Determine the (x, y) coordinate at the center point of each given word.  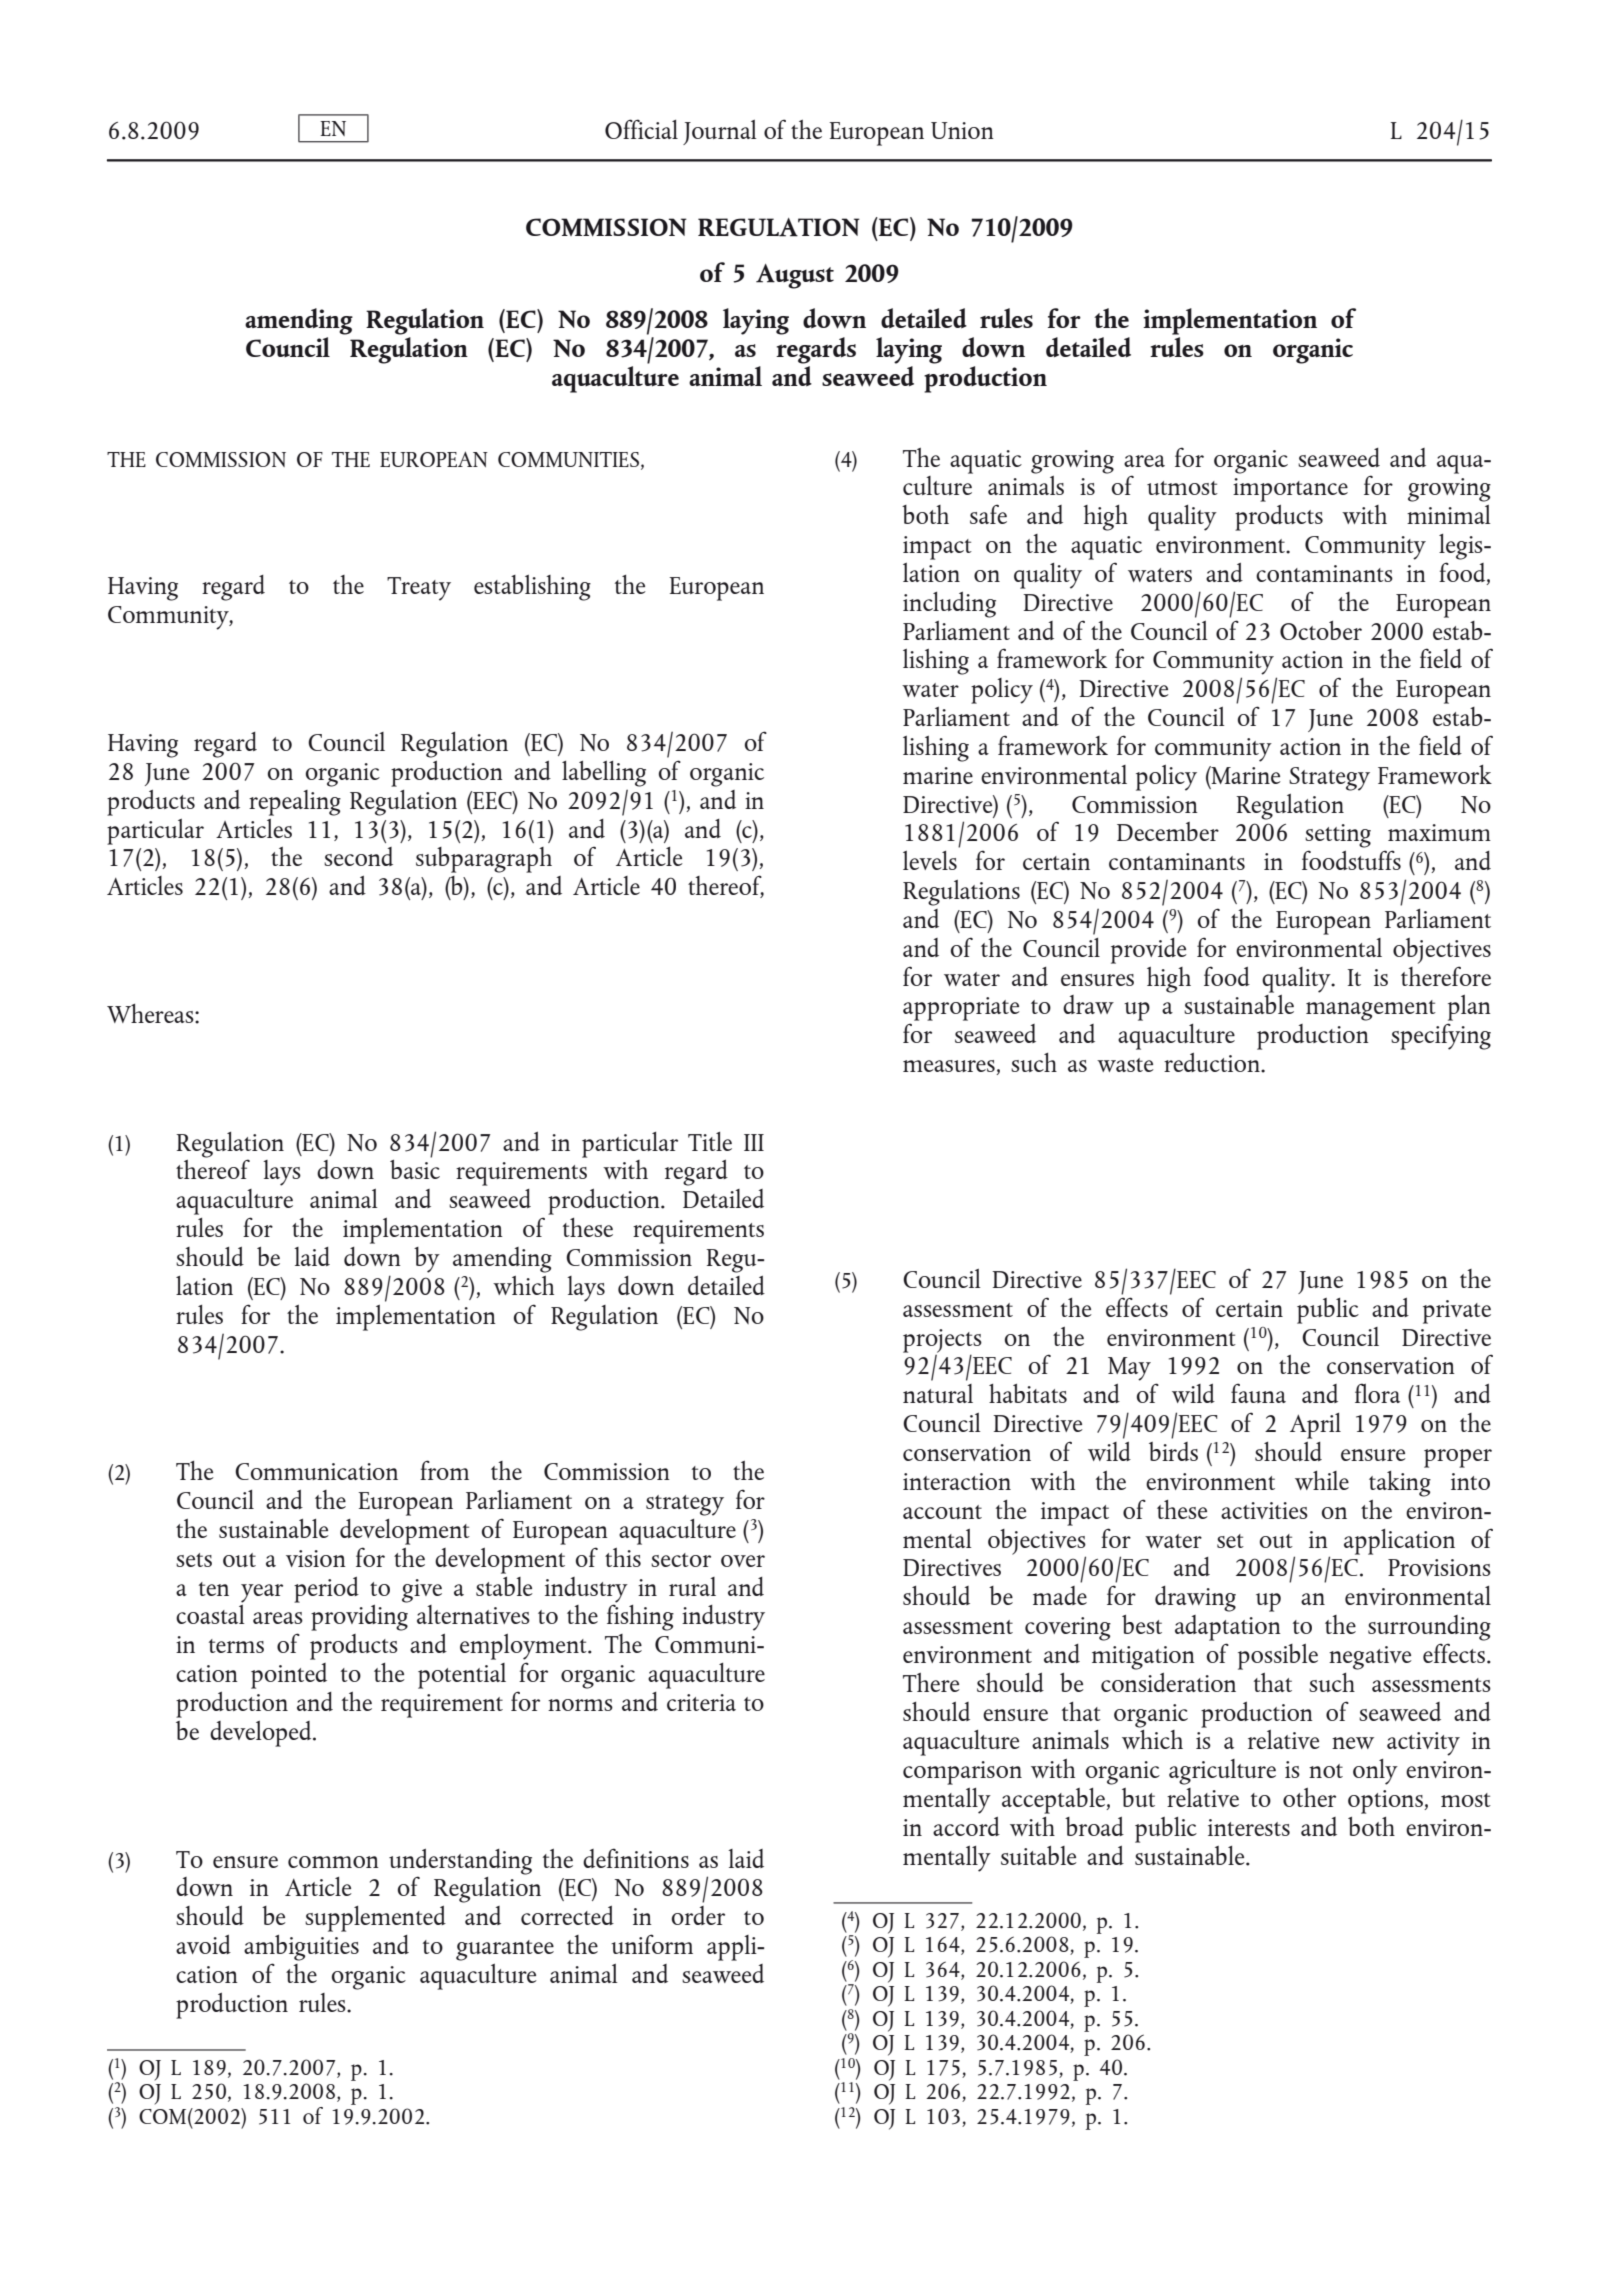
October (1321, 630)
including (949, 605)
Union (962, 130)
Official (641, 129)
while (1322, 1480)
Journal (720, 132)
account (942, 1512)
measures (950, 1067)
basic (415, 1169)
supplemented (375, 1919)
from (444, 1470)
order (698, 1915)
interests (1249, 1827)
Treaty (419, 589)
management (1371, 1010)
